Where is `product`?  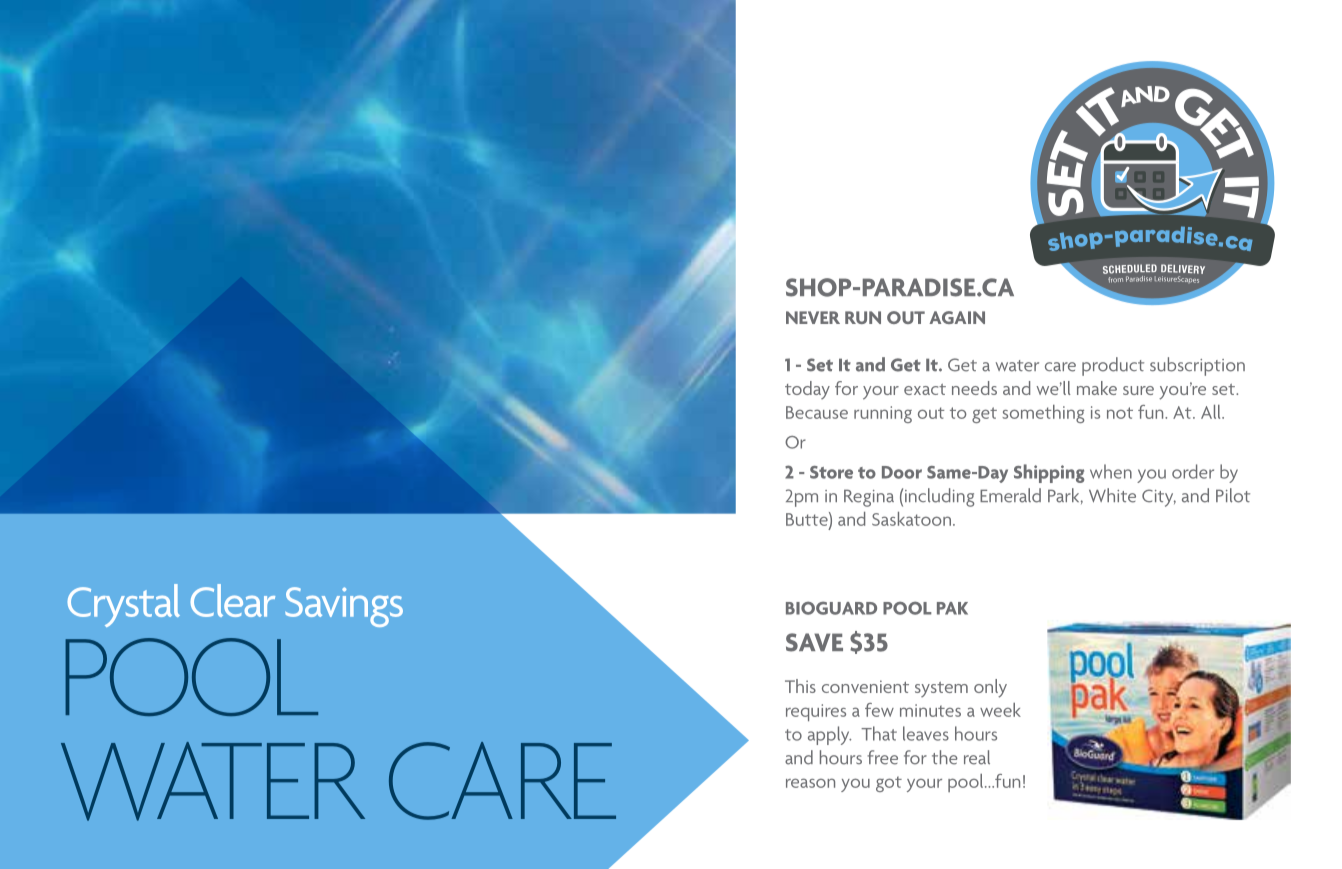 product is located at coordinates (1113, 366).
